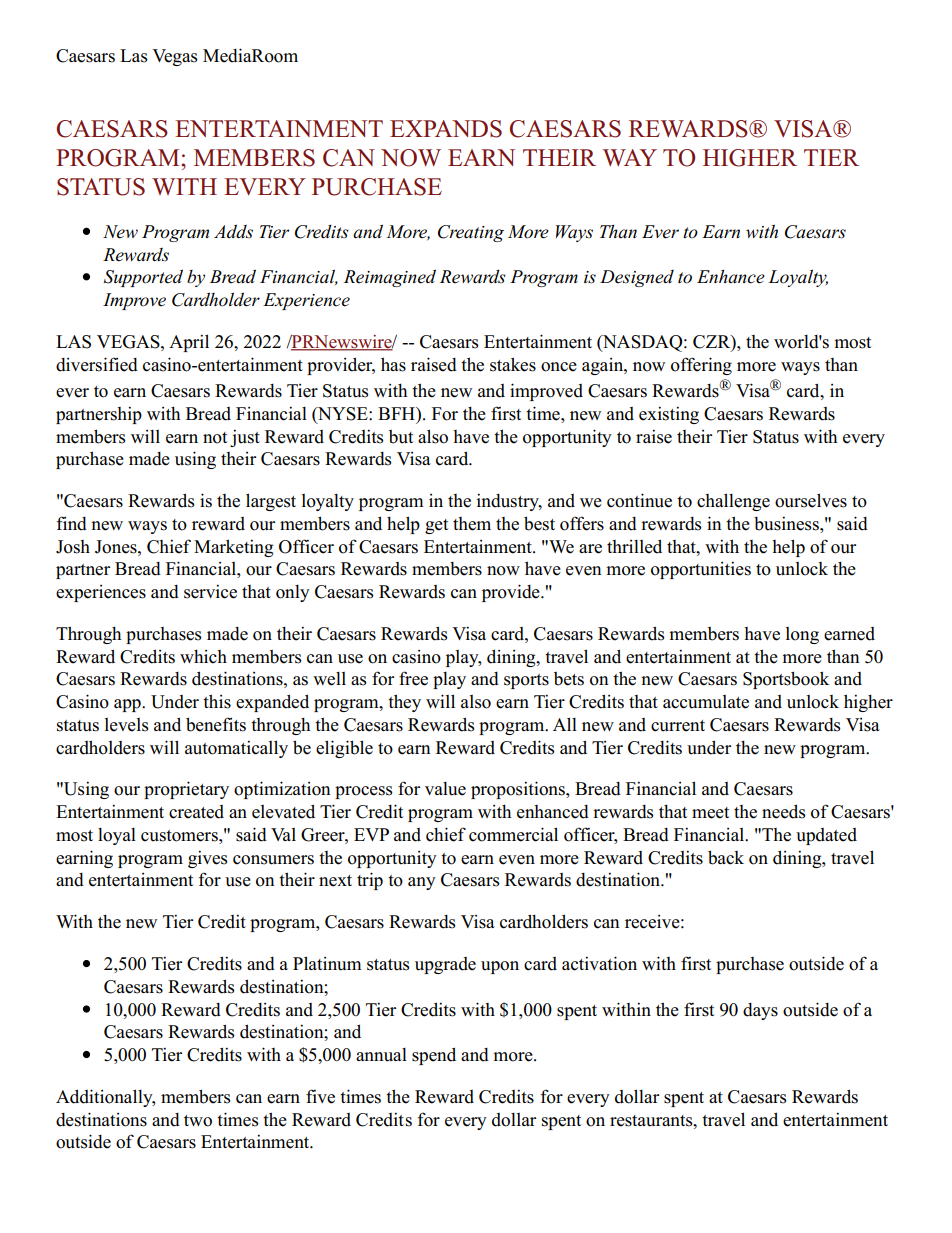  Describe the element at coordinates (233, 231) in the document. I see `Adds` at that location.
